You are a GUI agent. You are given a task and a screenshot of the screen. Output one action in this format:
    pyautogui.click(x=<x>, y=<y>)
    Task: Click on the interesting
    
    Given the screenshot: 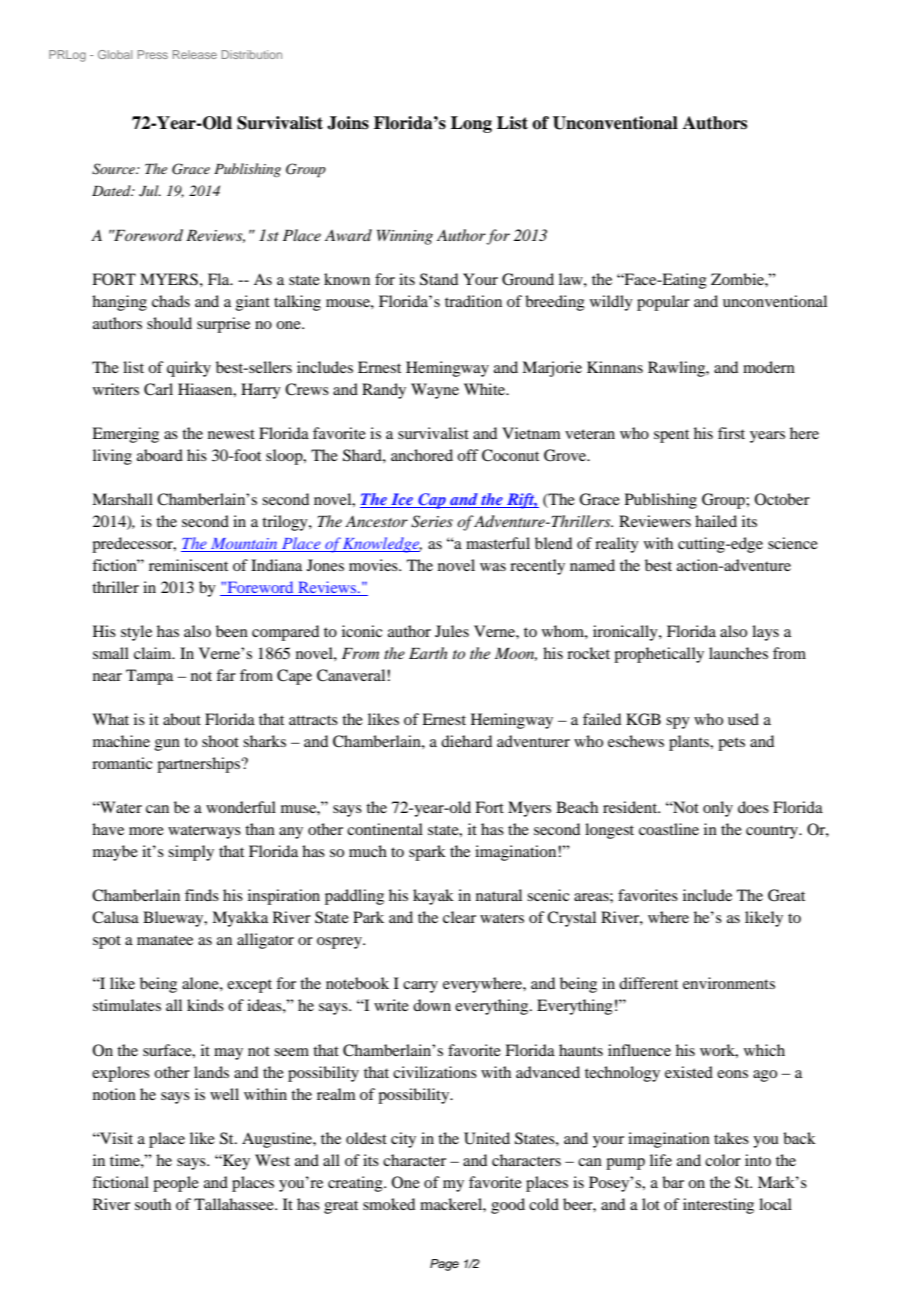 What is the action you would take?
    pyautogui.click(x=718, y=1206)
